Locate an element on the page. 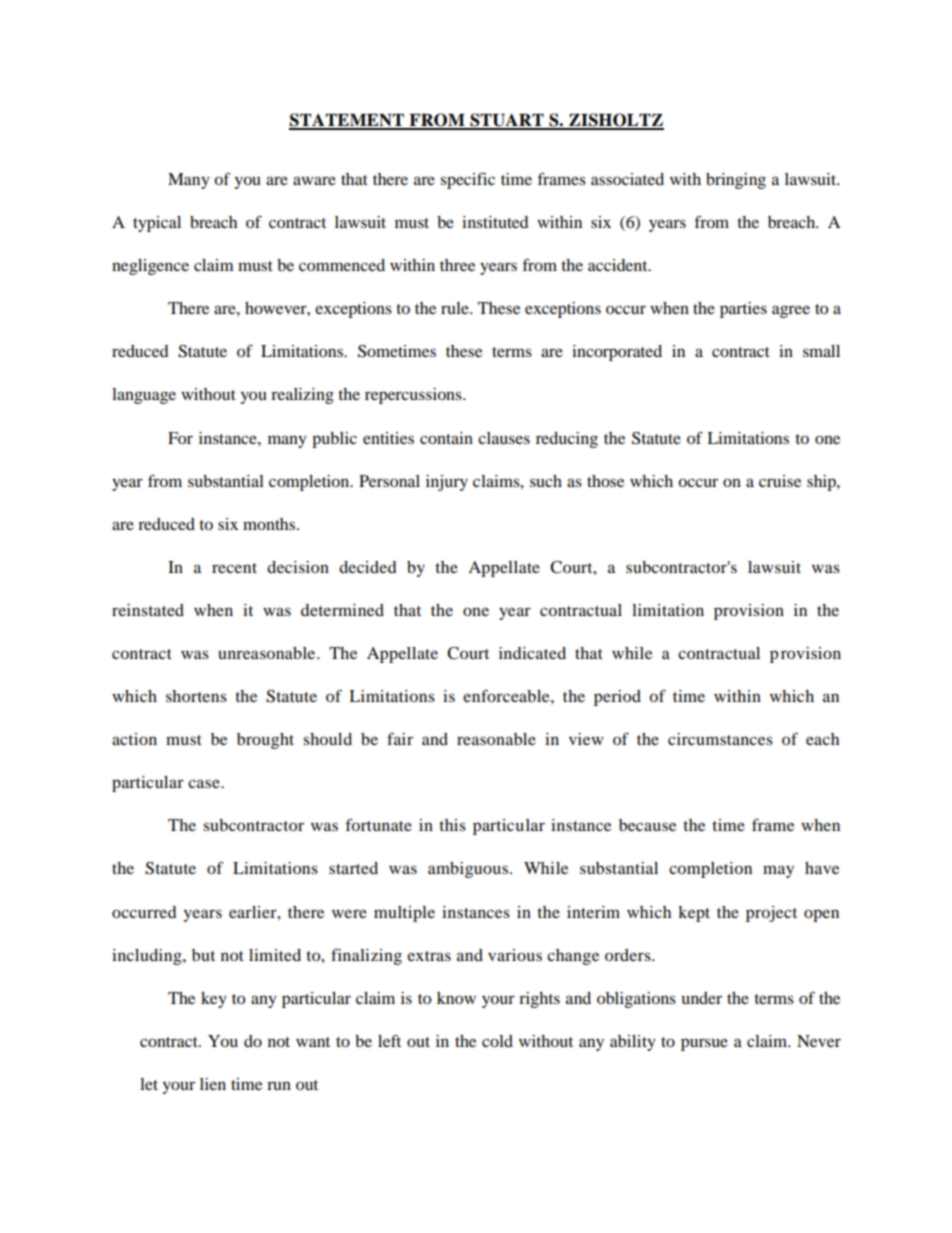 This image has height=1233, width=952. specific is located at coordinates (467, 180).
